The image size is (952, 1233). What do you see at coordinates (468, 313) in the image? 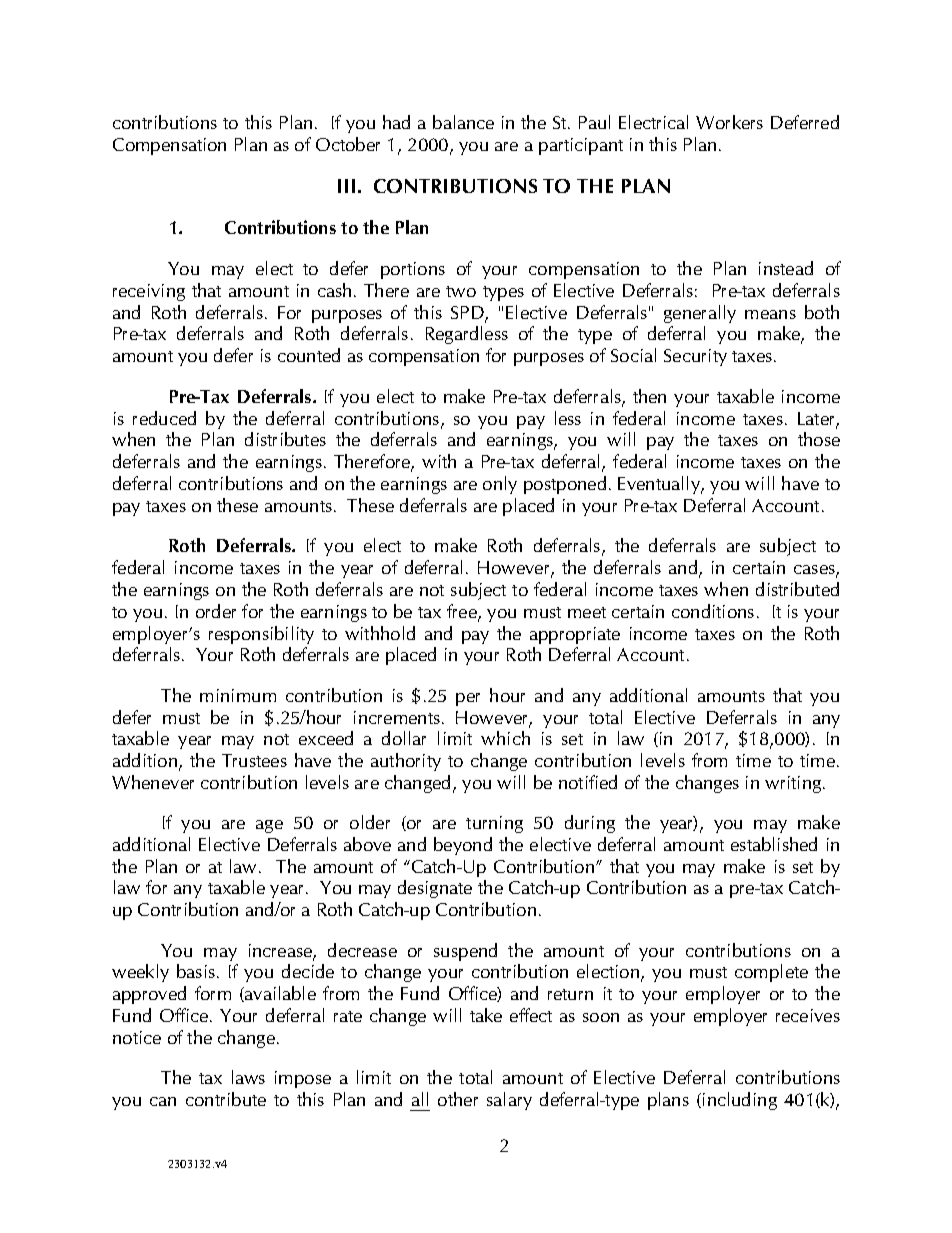
I see `SPD` at bounding box center [468, 313].
